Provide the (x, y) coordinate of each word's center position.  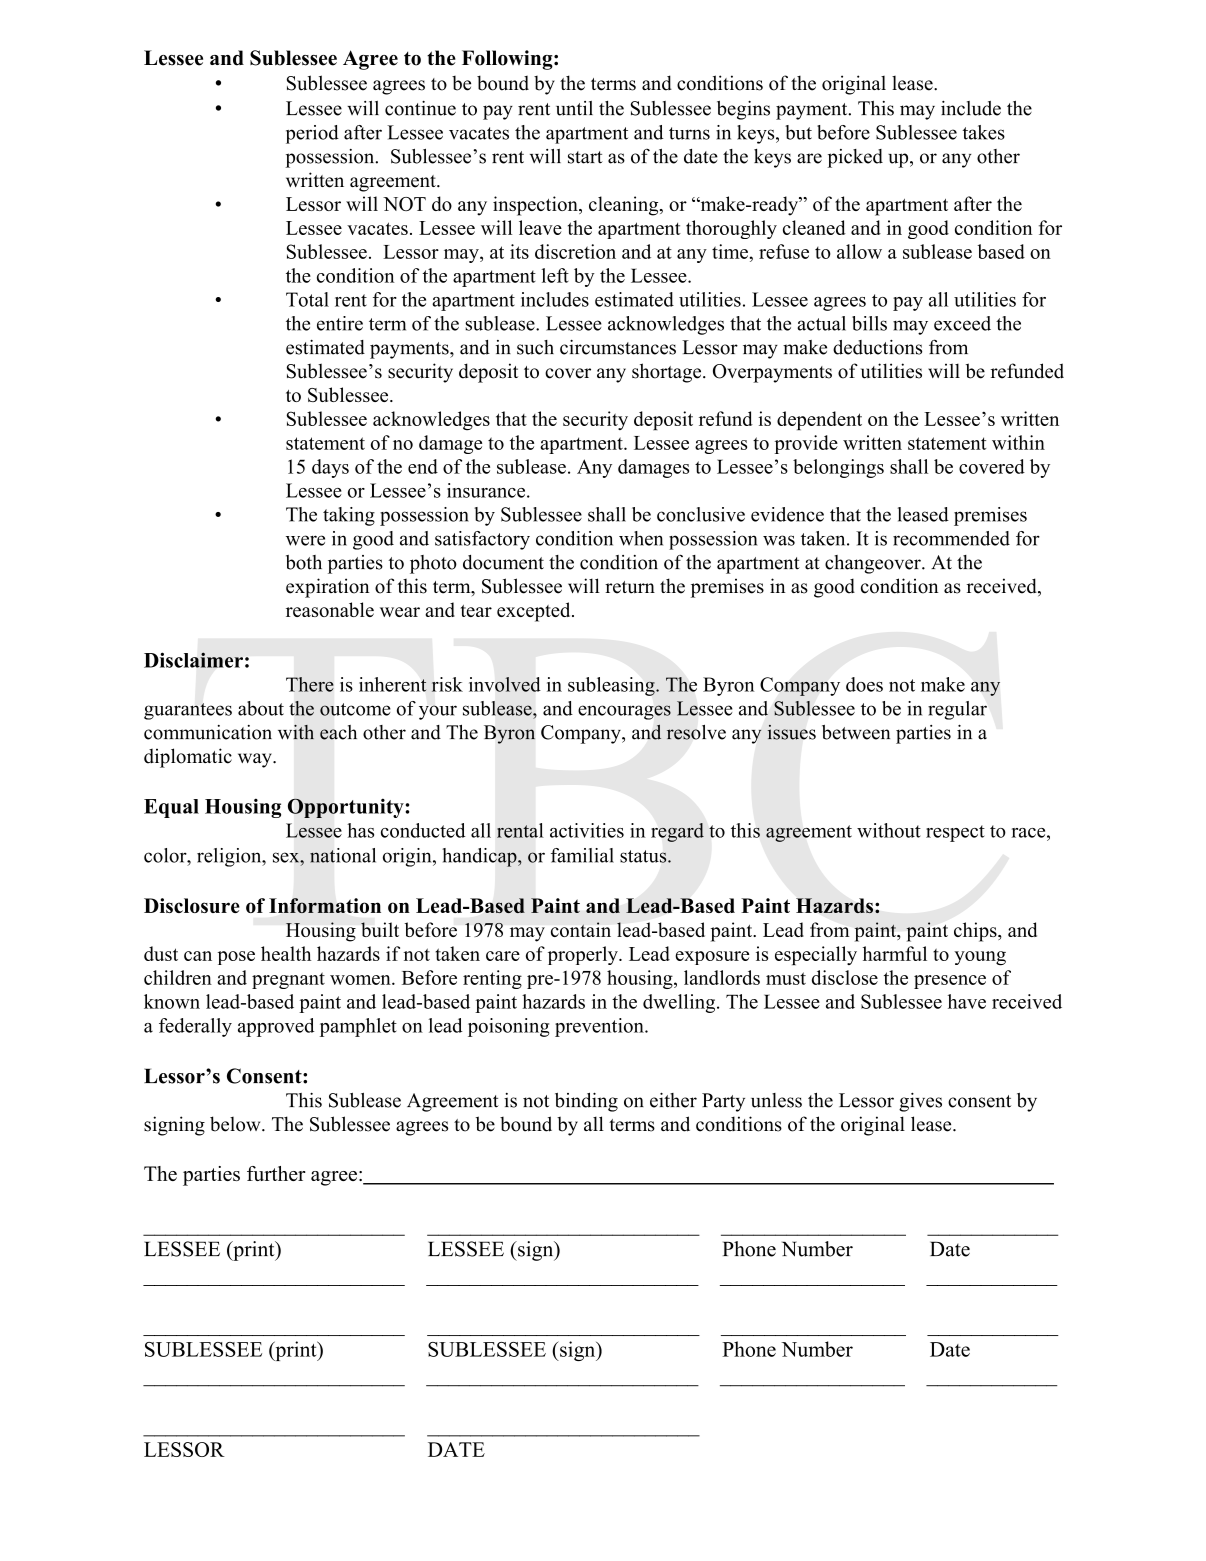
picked (855, 158)
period (312, 134)
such (535, 347)
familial (582, 855)
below (236, 1124)
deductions (877, 347)
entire (340, 323)
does (864, 684)
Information (325, 905)
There (310, 684)
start (585, 157)
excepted (535, 612)
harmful (895, 953)
